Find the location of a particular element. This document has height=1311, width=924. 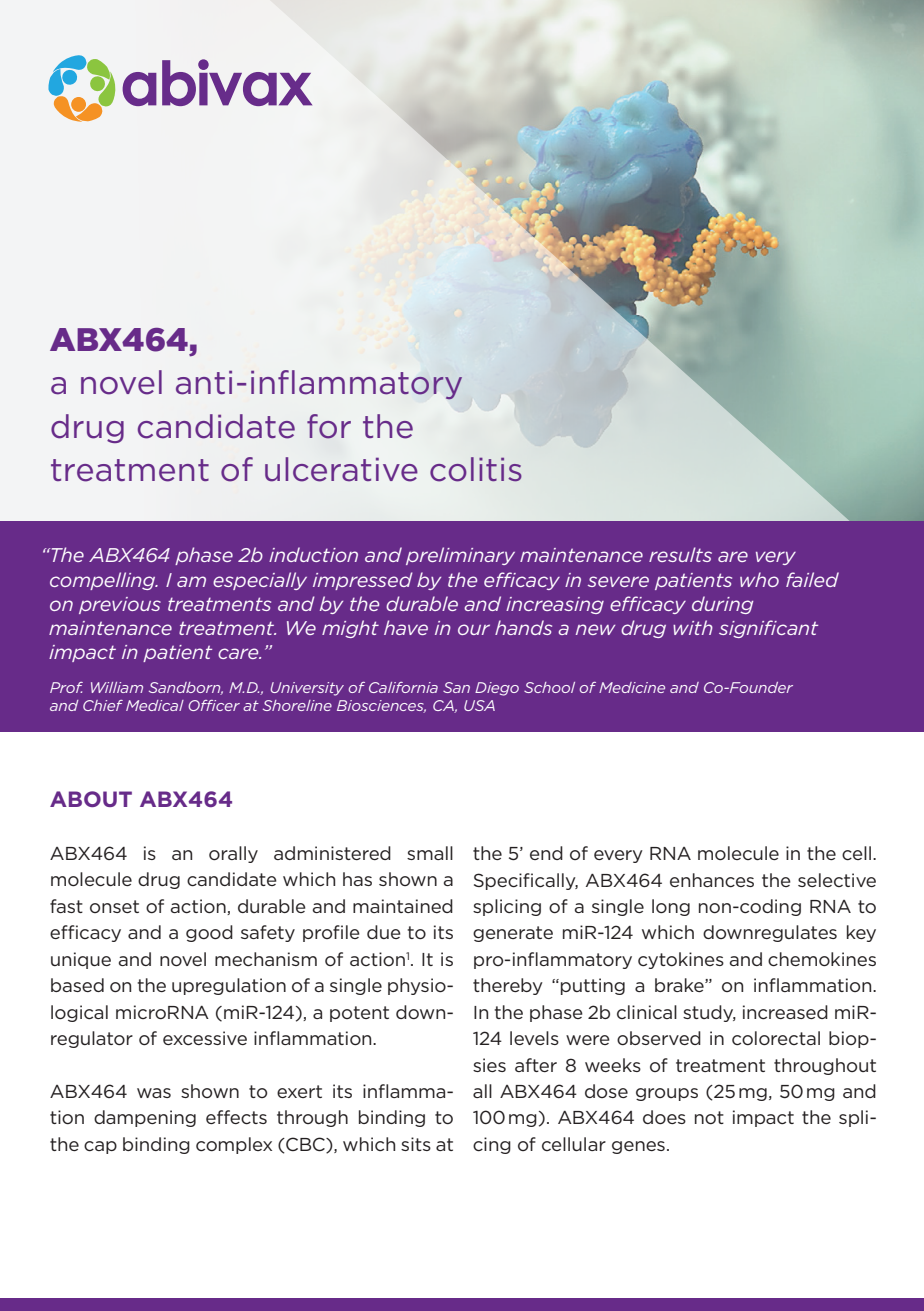

ulcerative is located at coordinates (341, 469).
